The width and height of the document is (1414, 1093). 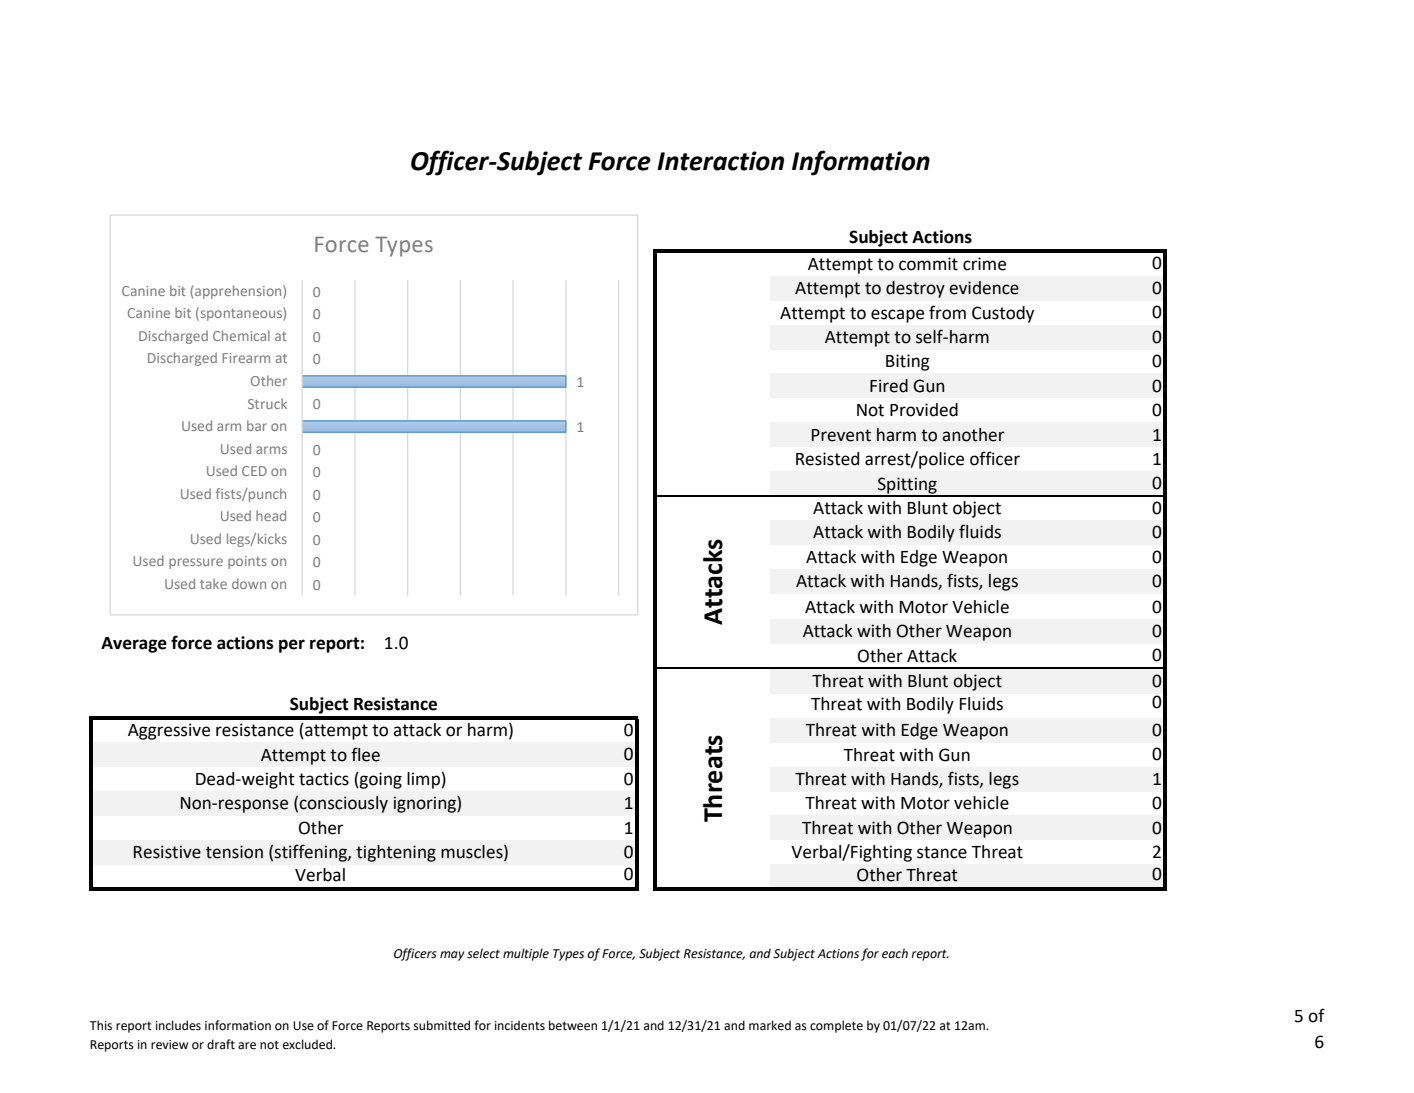 What do you see at coordinates (827, 459) in the document?
I see `Resisted` at bounding box center [827, 459].
